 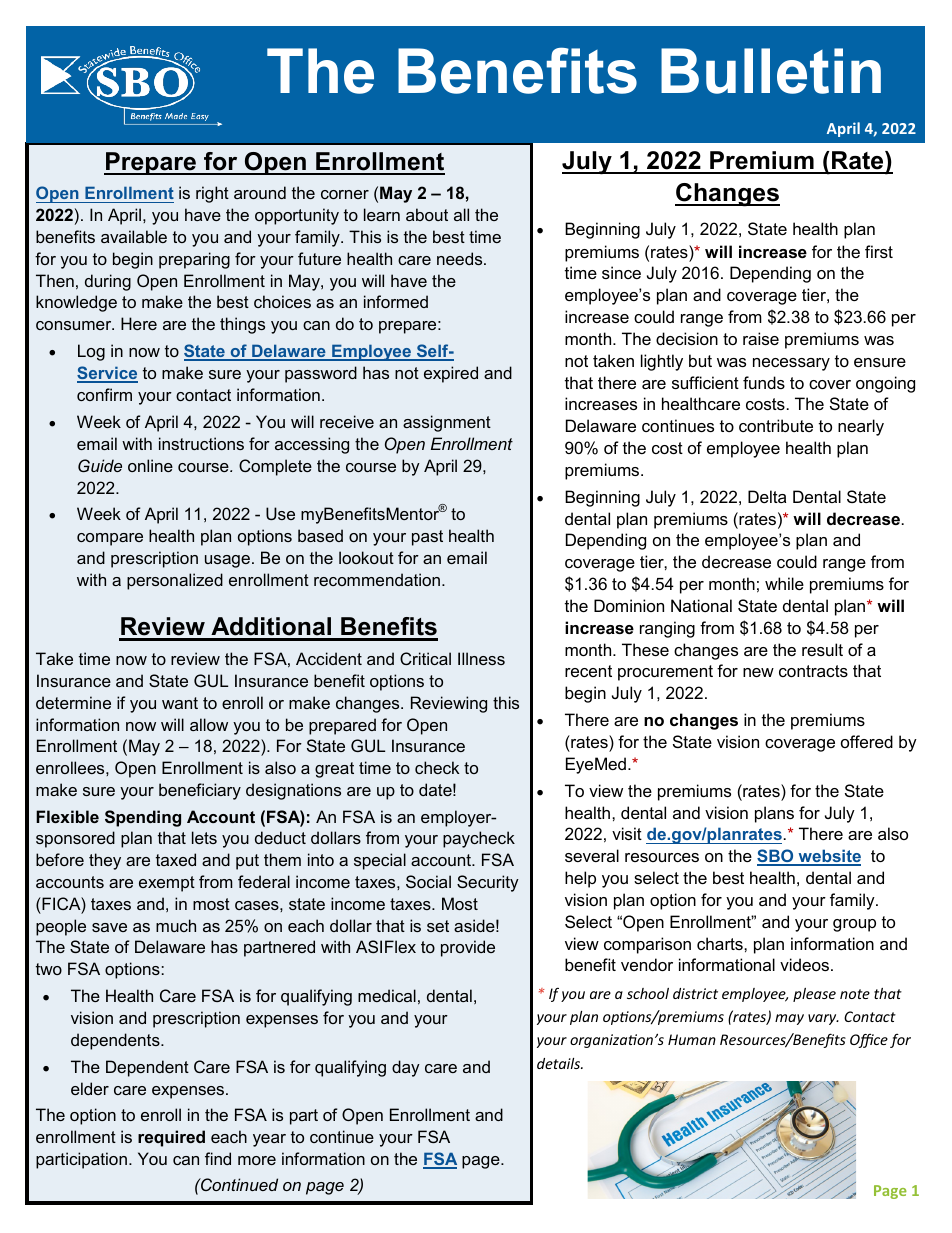 I want to click on Illness, so click(x=481, y=658).
